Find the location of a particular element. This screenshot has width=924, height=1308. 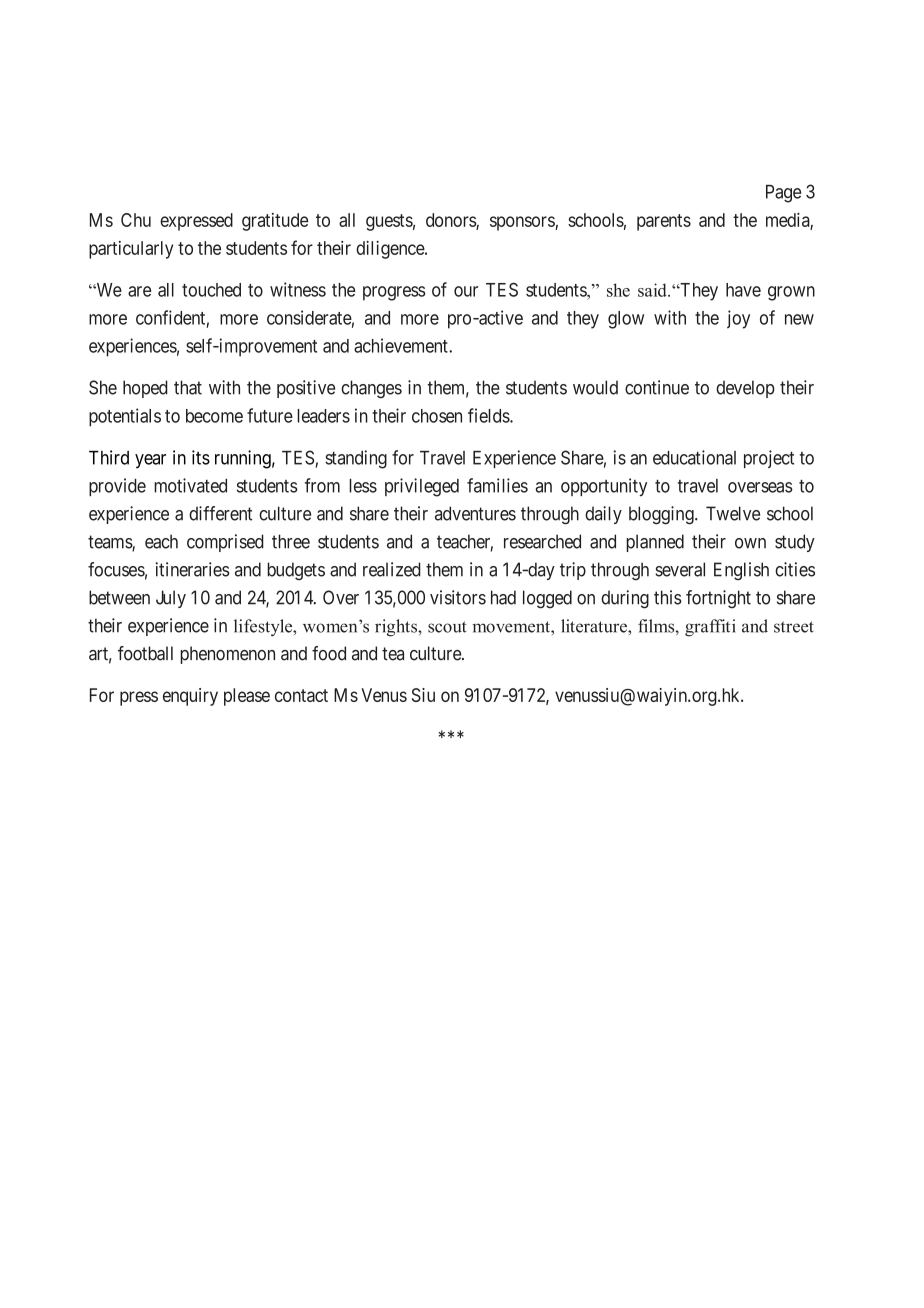

donors is located at coordinates (451, 221).
